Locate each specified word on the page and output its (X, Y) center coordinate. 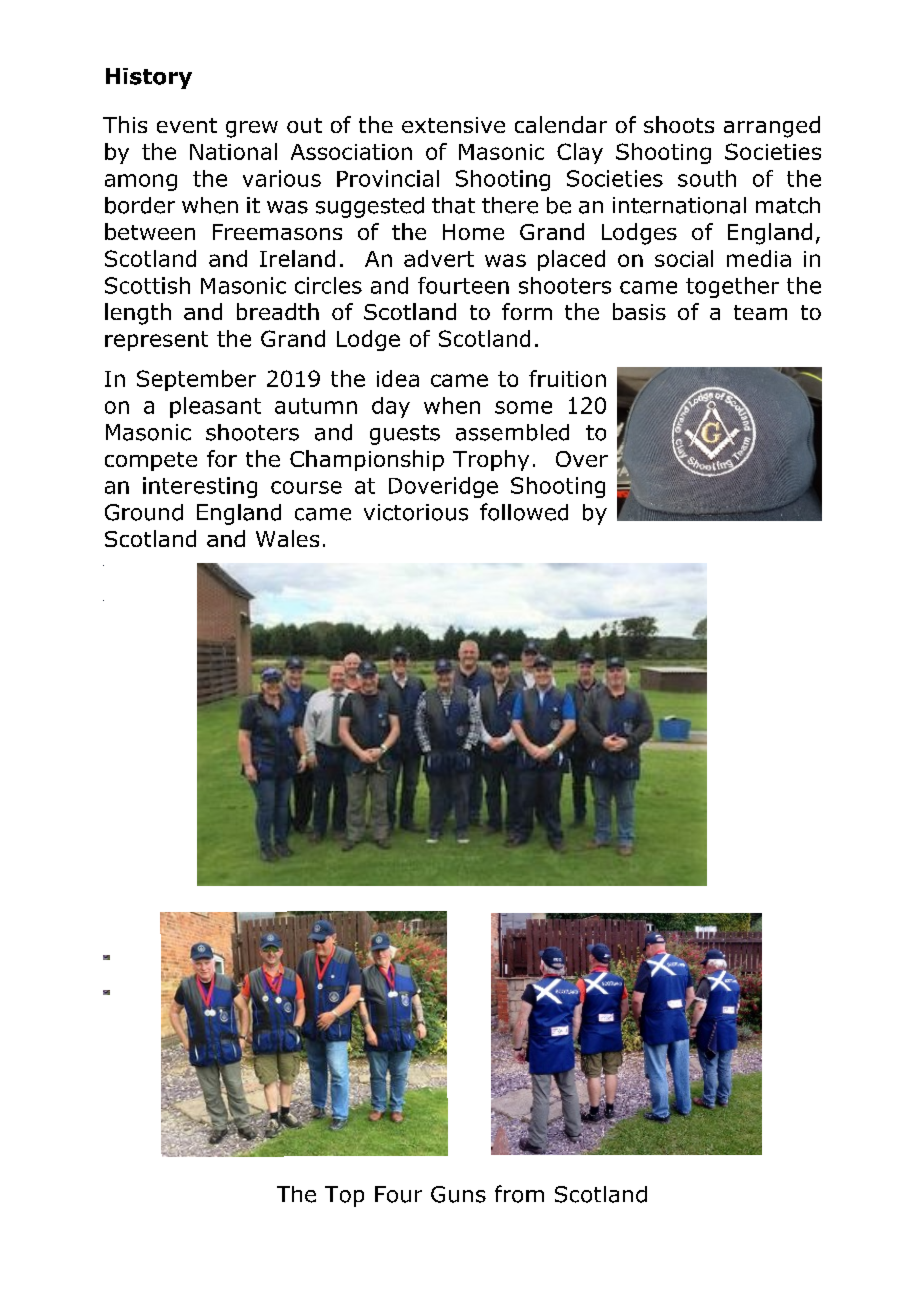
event (187, 125)
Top (344, 1196)
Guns (458, 1194)
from (519, 1194)
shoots (679, 124)
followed (524, 512)
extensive (453, 125)
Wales (287, 538)
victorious (416, 512)
